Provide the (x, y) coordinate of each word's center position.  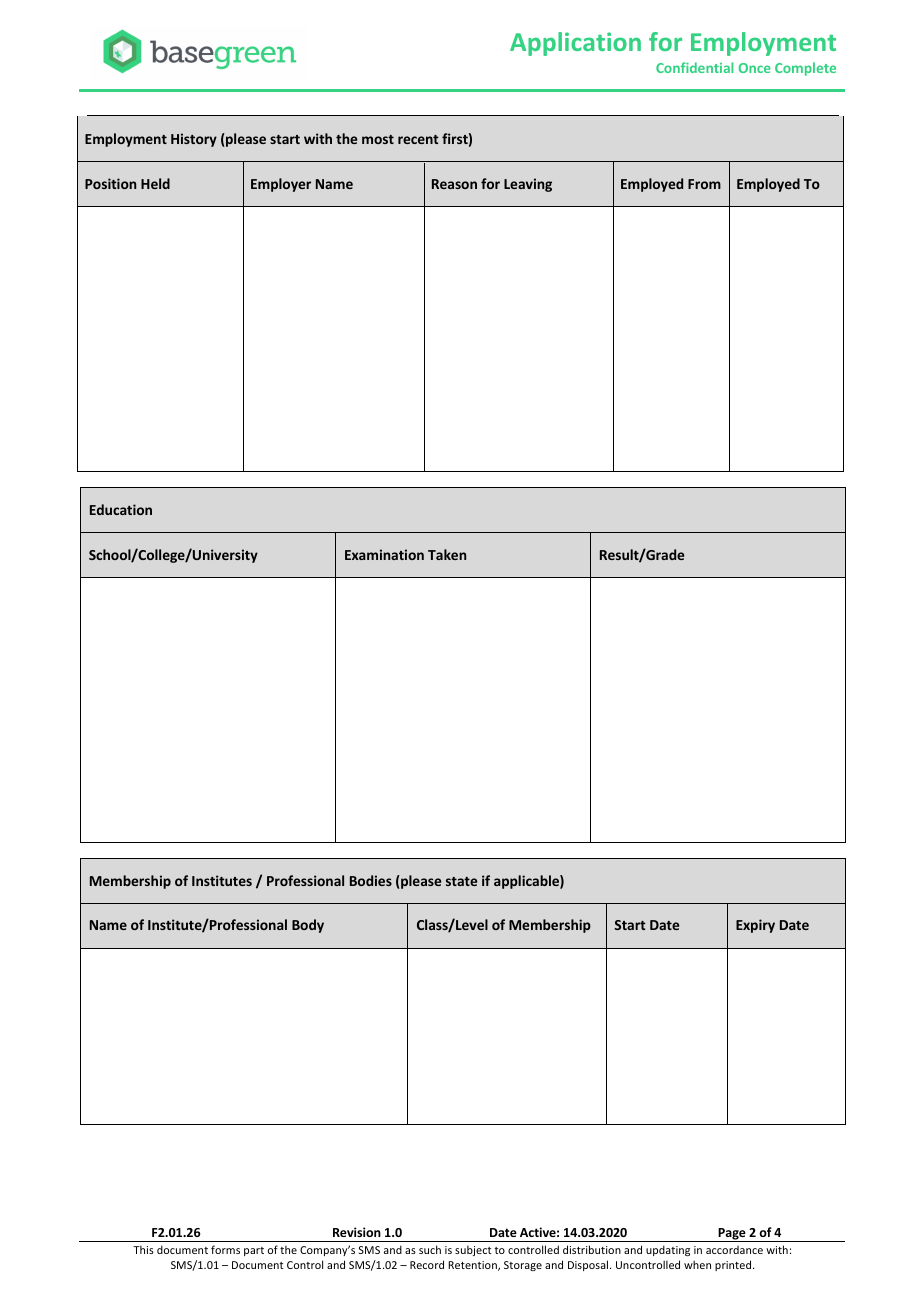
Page (732, 1235)
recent (418, 139)
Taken (447, 554)
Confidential (695, 67)
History (194, 140)
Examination (384, 554)
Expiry (755, 926)
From (704, 184)
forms (225, 1249)
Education (121, 509)
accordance (734, 1250)
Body (308, 926)
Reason (454, 184)
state (461, 881)
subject (473, 1250)
